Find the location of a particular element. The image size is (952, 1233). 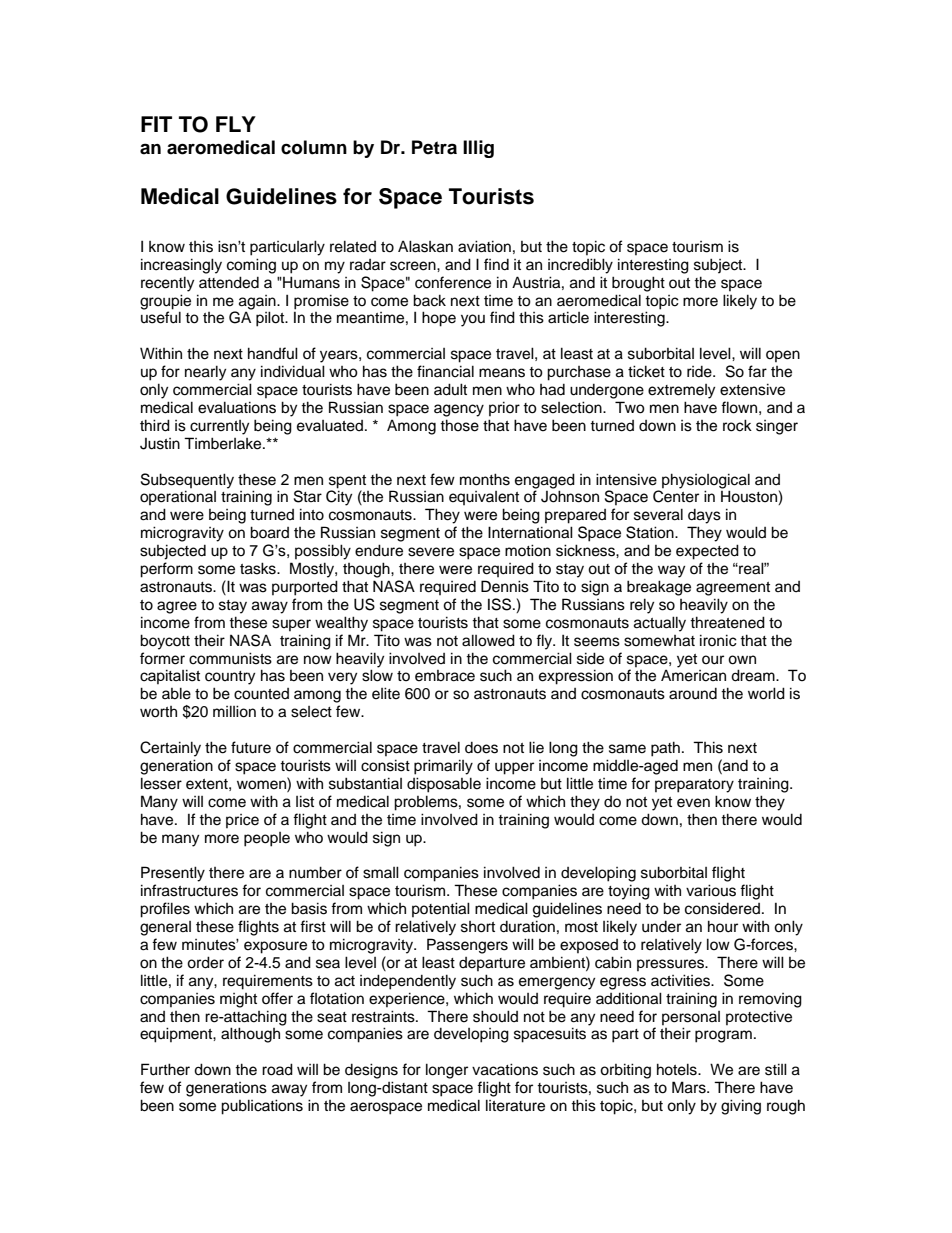

Petra is located at coordinates (434, 147).
